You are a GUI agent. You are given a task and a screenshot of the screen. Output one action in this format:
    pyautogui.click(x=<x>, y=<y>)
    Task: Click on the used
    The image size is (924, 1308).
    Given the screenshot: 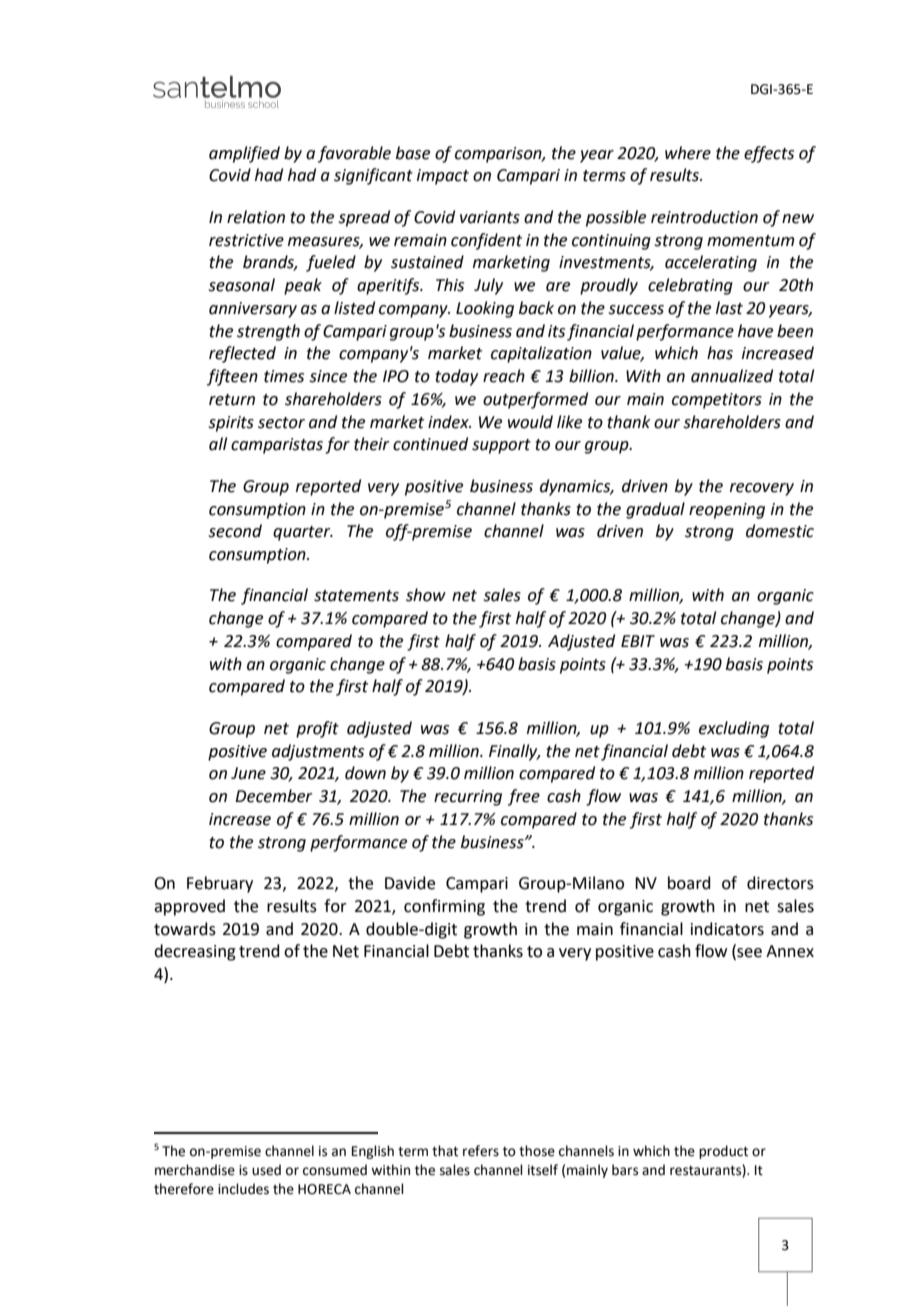 What is the action you would take?
    pyautogui.click(x=266, y=1170)
